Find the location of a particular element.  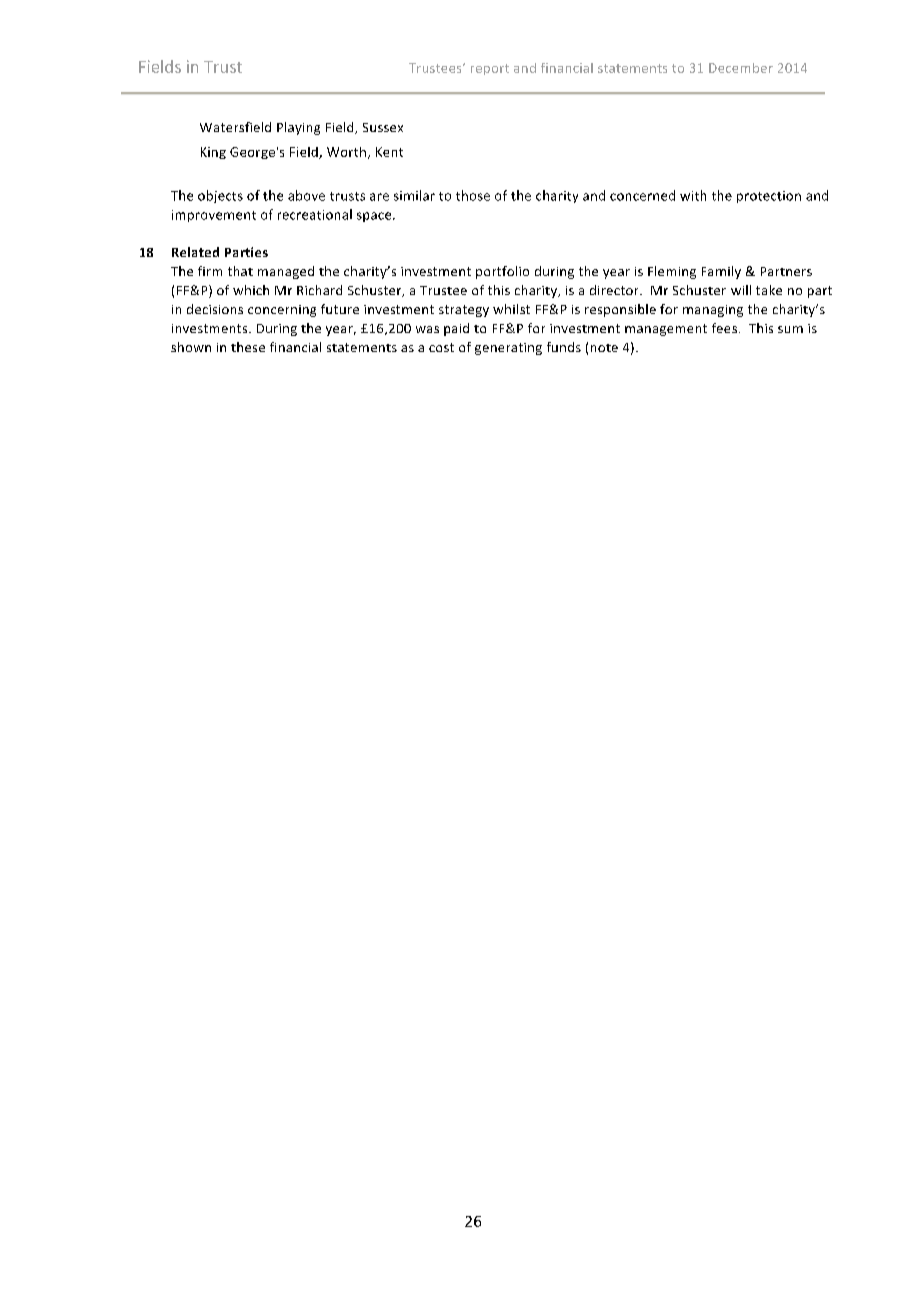

these is located at coordinates (248, 347).
